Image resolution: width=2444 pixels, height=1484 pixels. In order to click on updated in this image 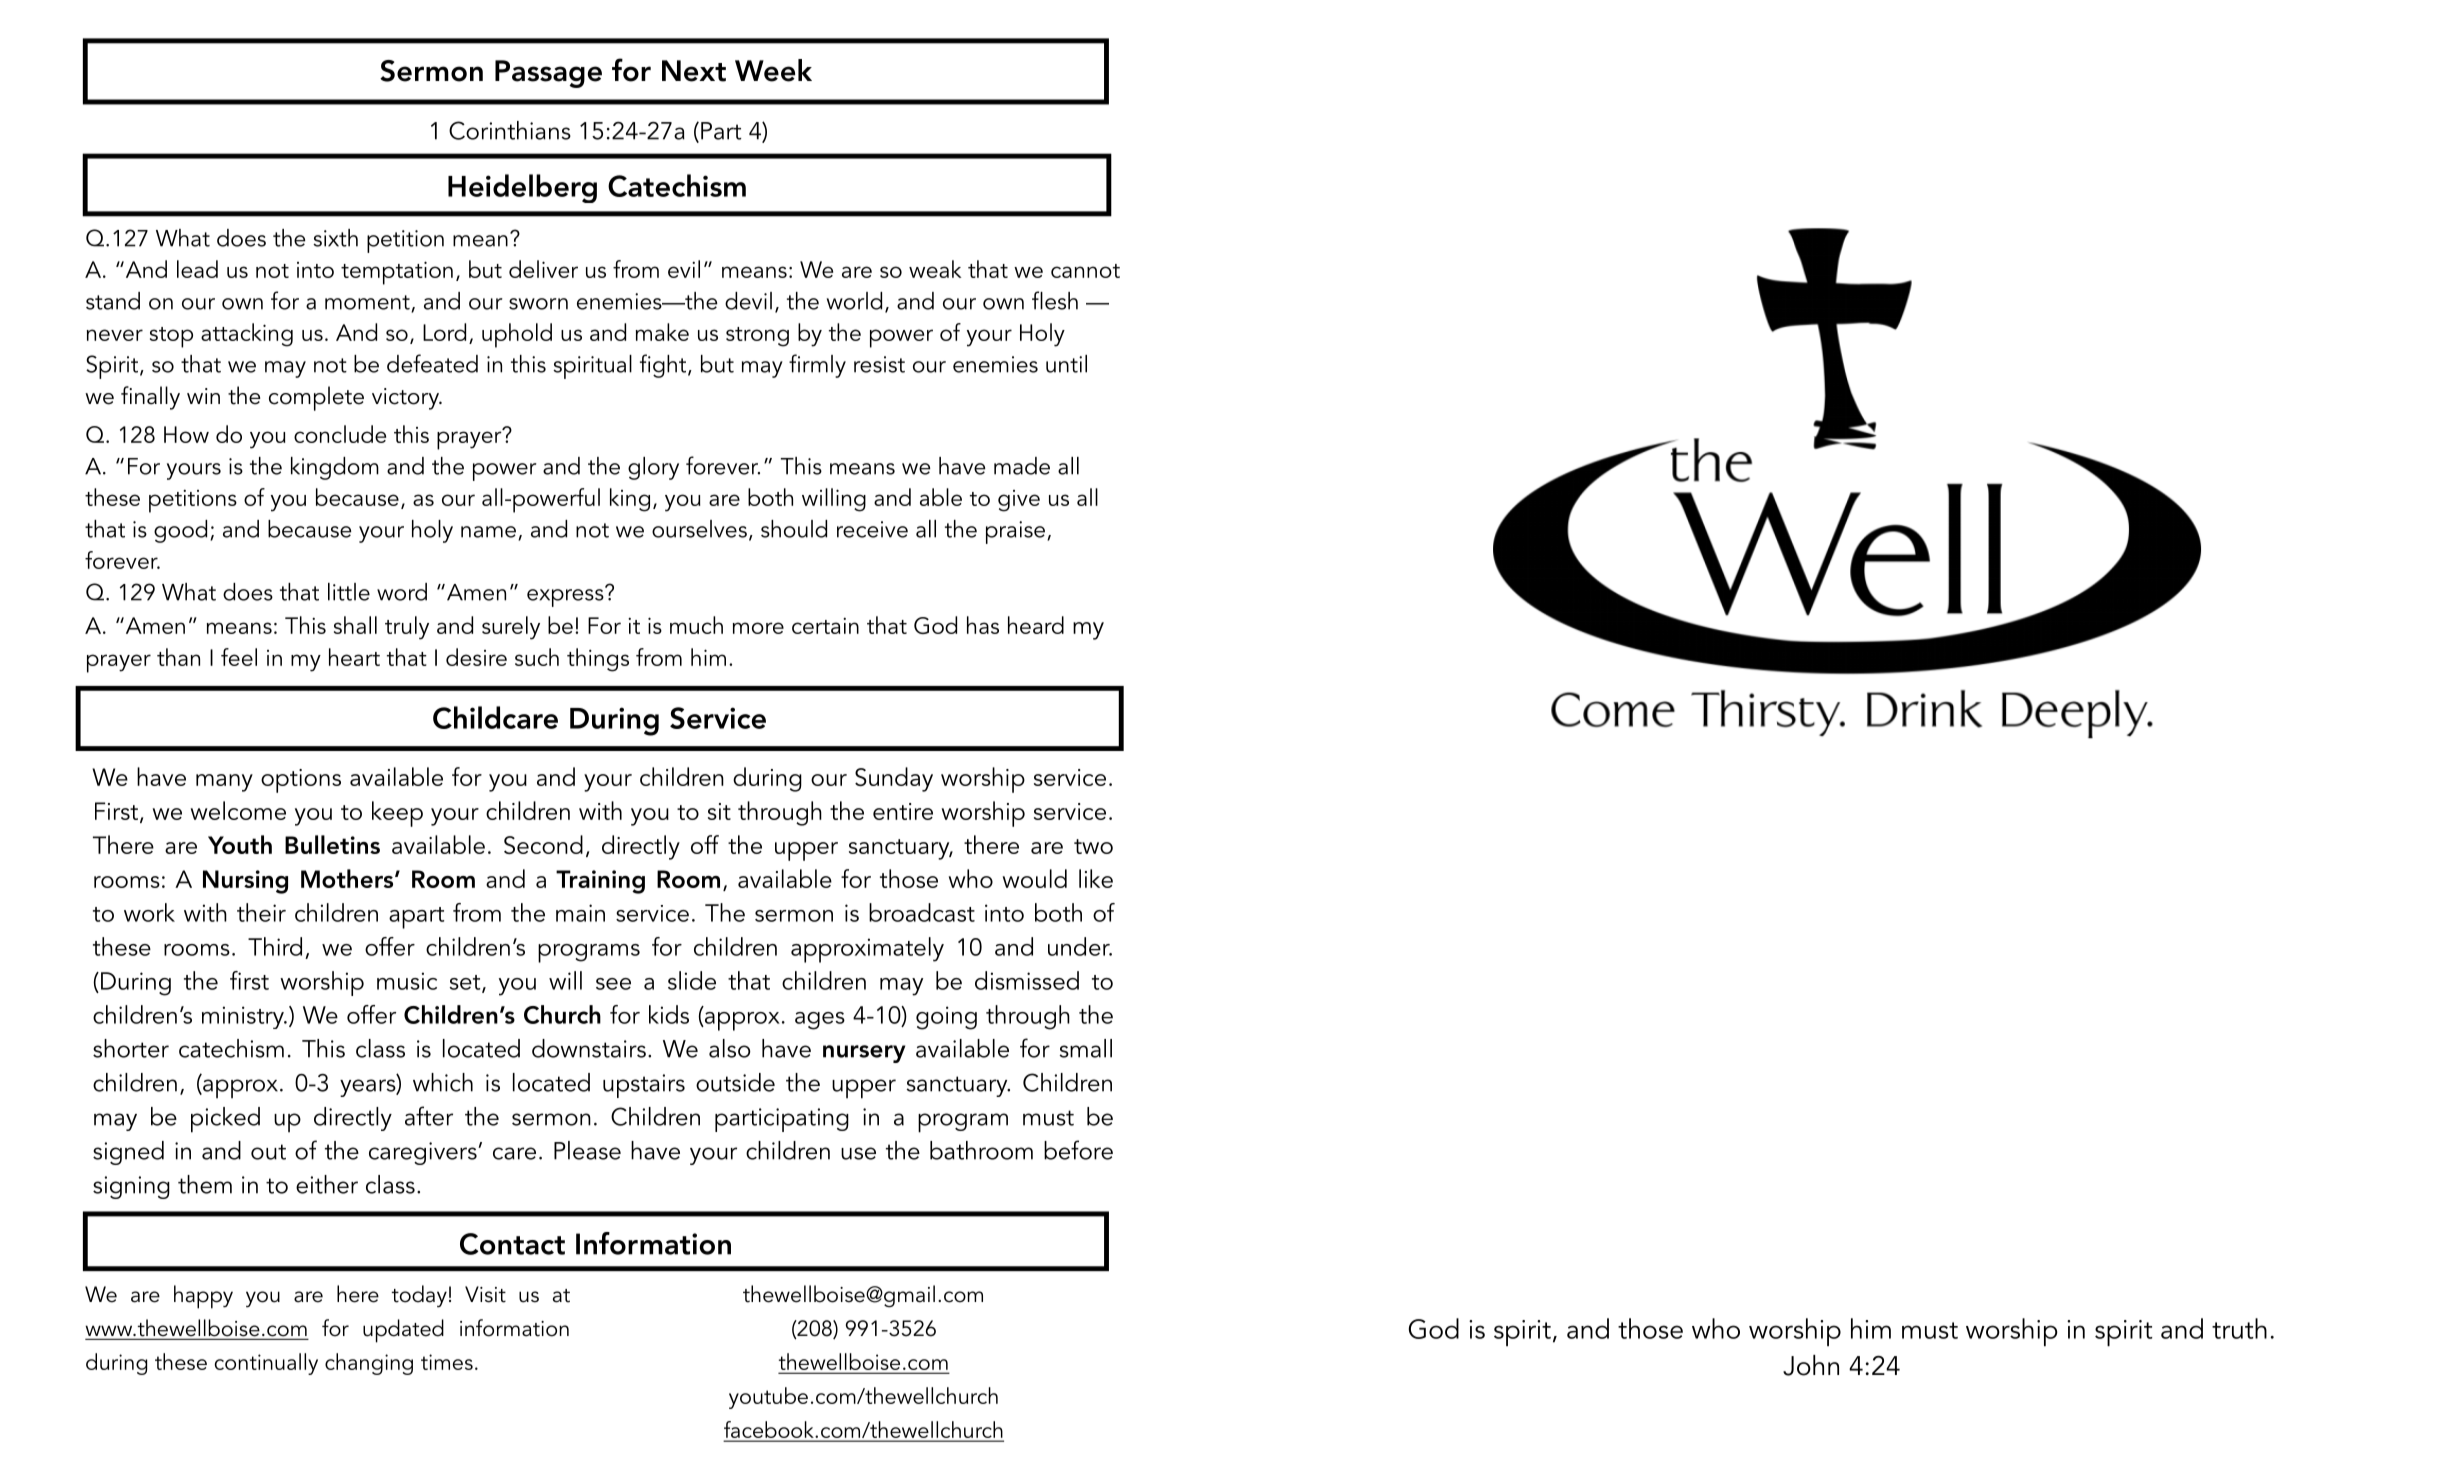, I will do `click(403, 1331)`.
